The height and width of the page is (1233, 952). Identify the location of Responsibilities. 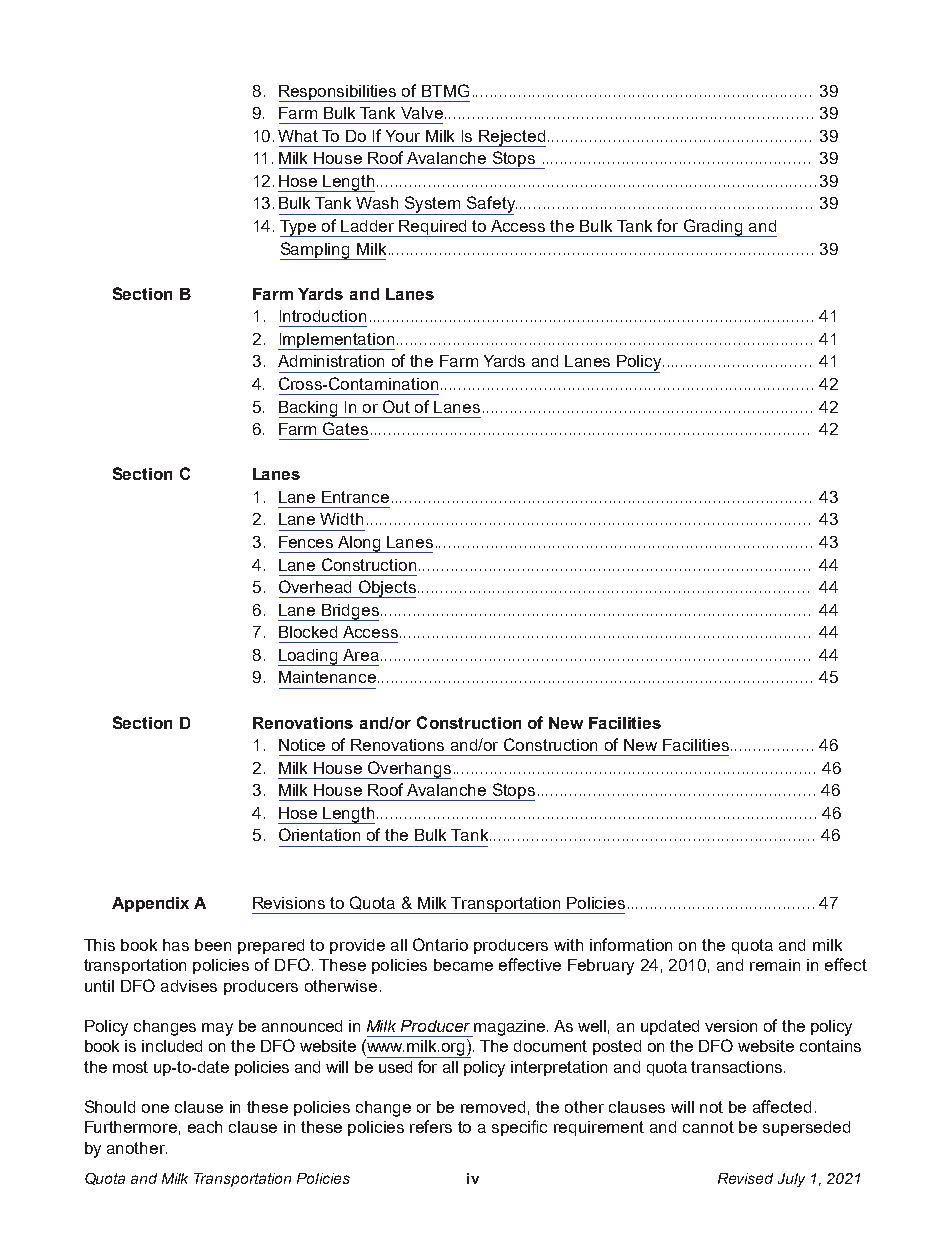
(339, 93).
